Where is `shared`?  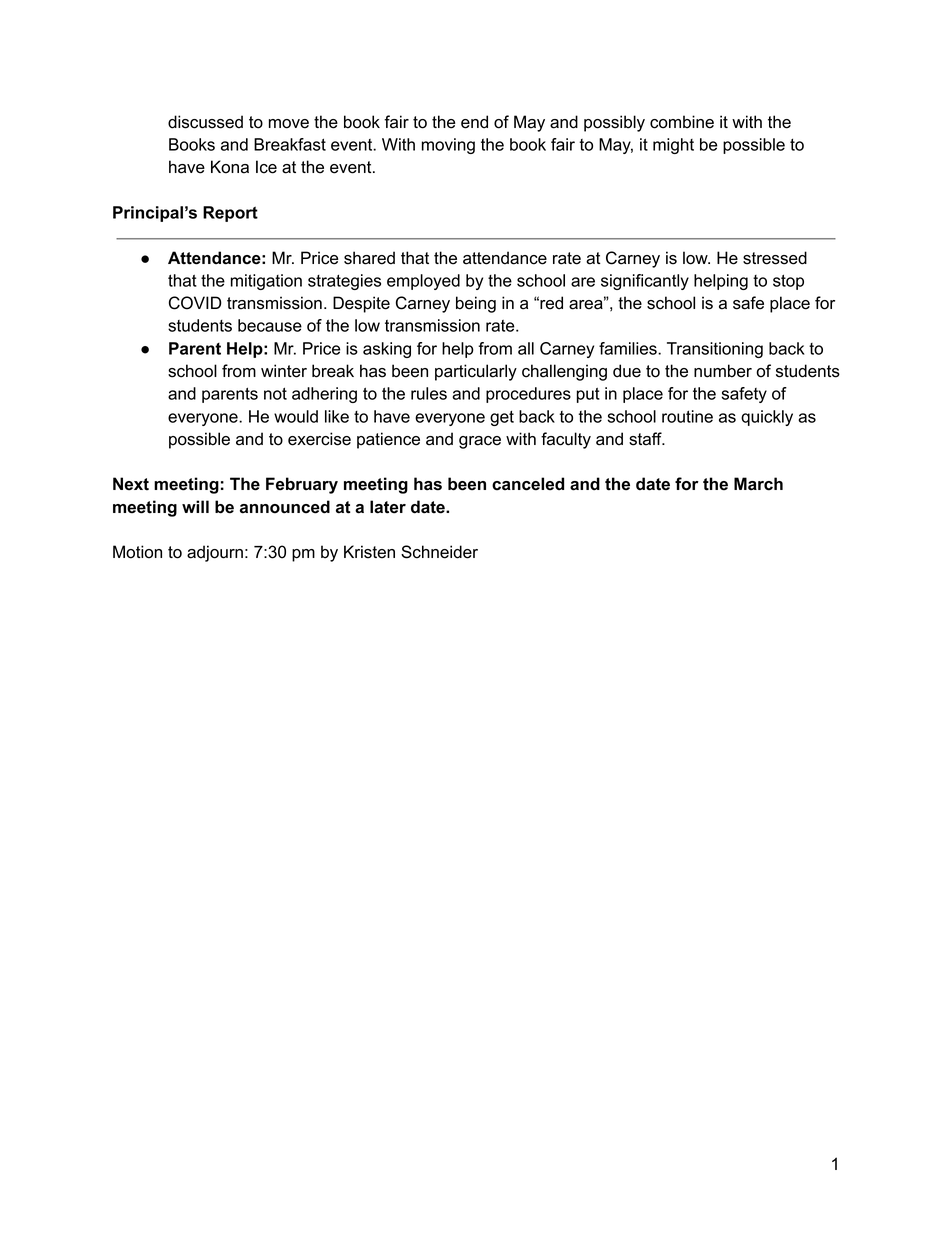 shared is located at coordinates (369, 258).
